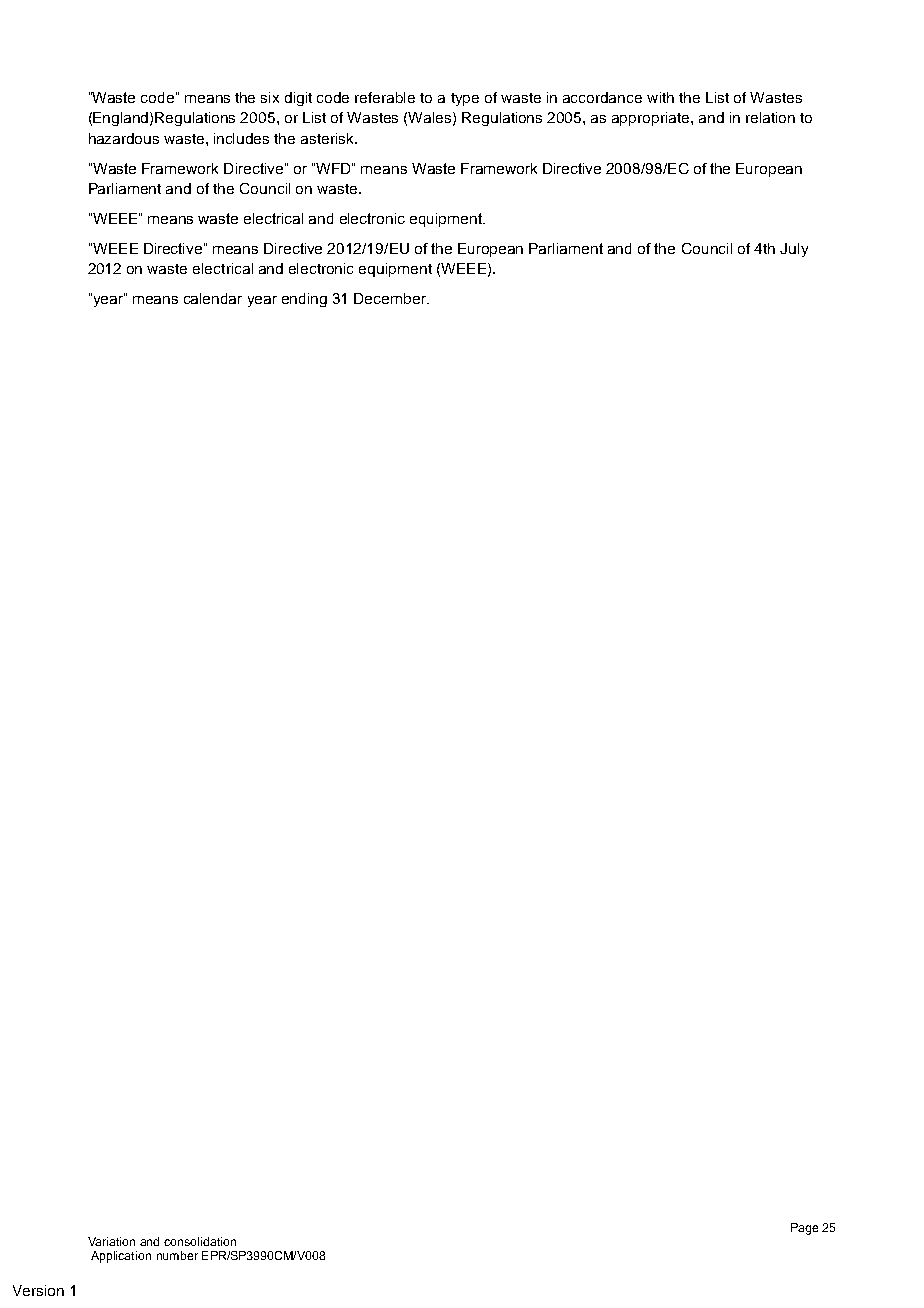 This document has width=924, height=1308. Describe the element at coordinates (124, 138) in the document. I see `hazardous` at that location.
